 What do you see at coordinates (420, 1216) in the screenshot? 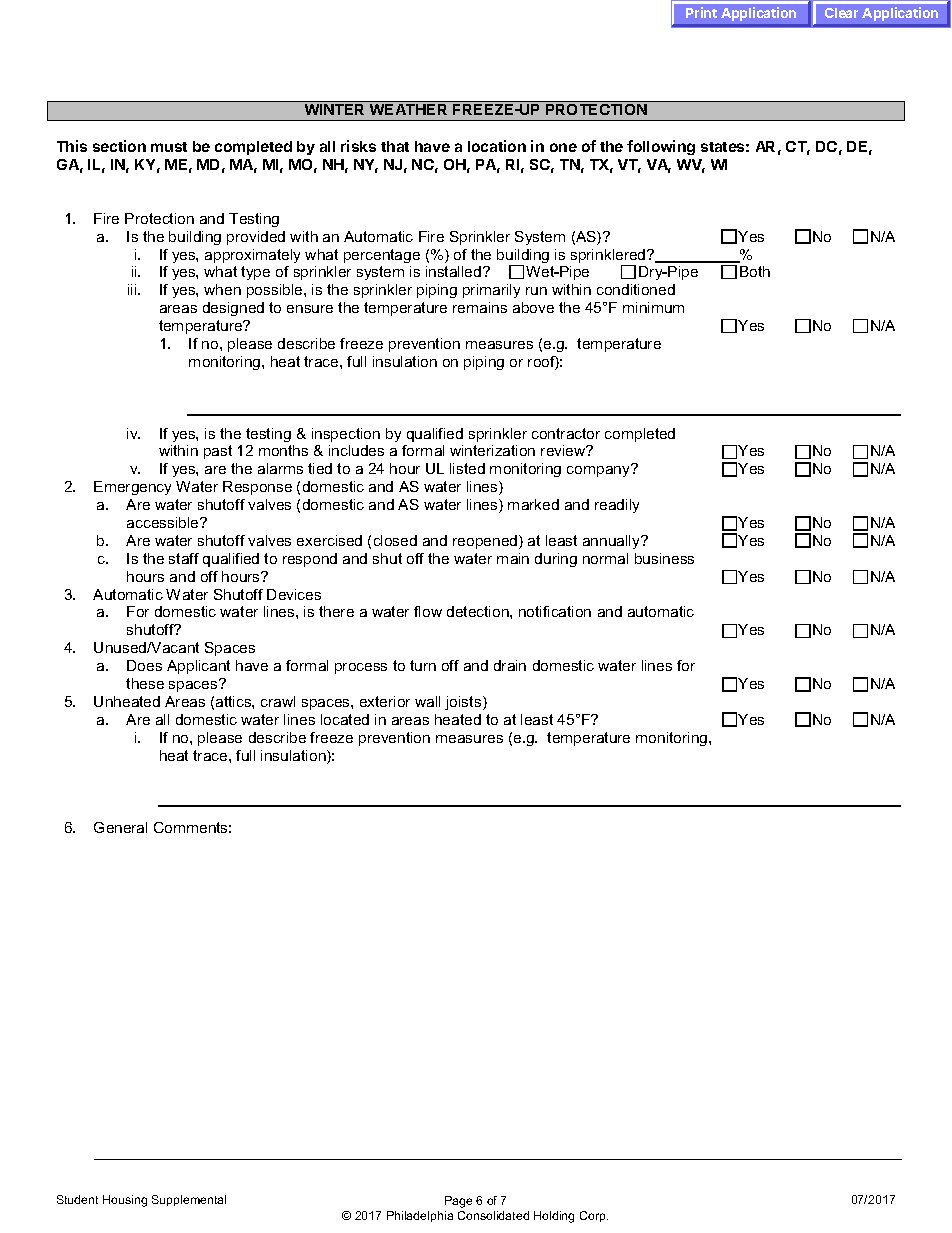
I see `Philadelphia` at bounding box center [420, 1216].
